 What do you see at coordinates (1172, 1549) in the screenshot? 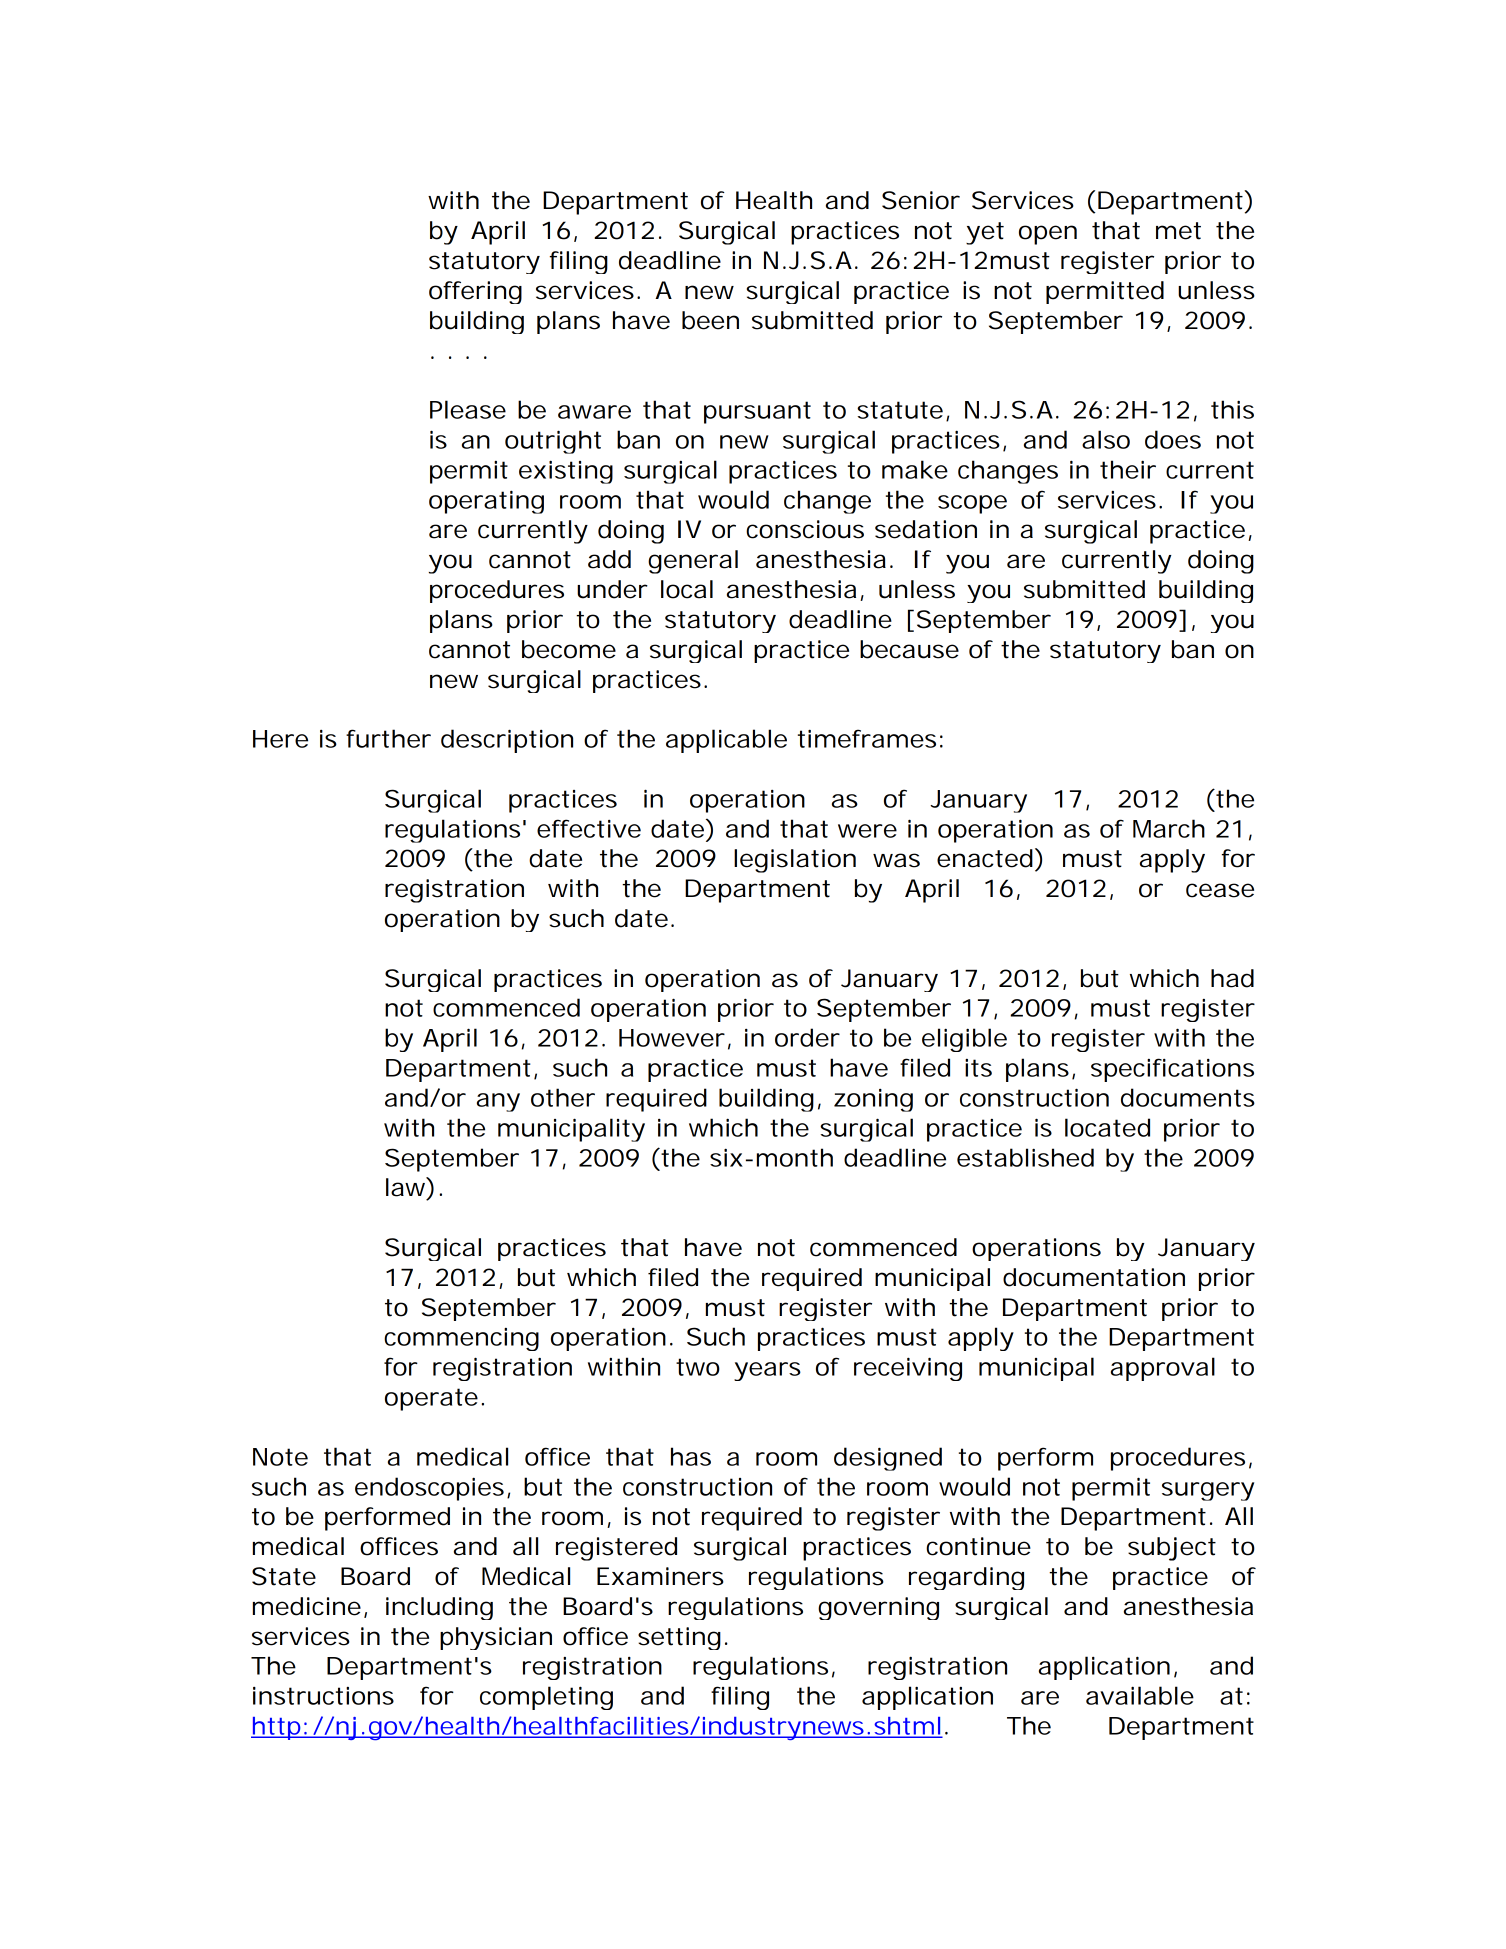
I see `subject` at bounding box center [1172, 1549].
